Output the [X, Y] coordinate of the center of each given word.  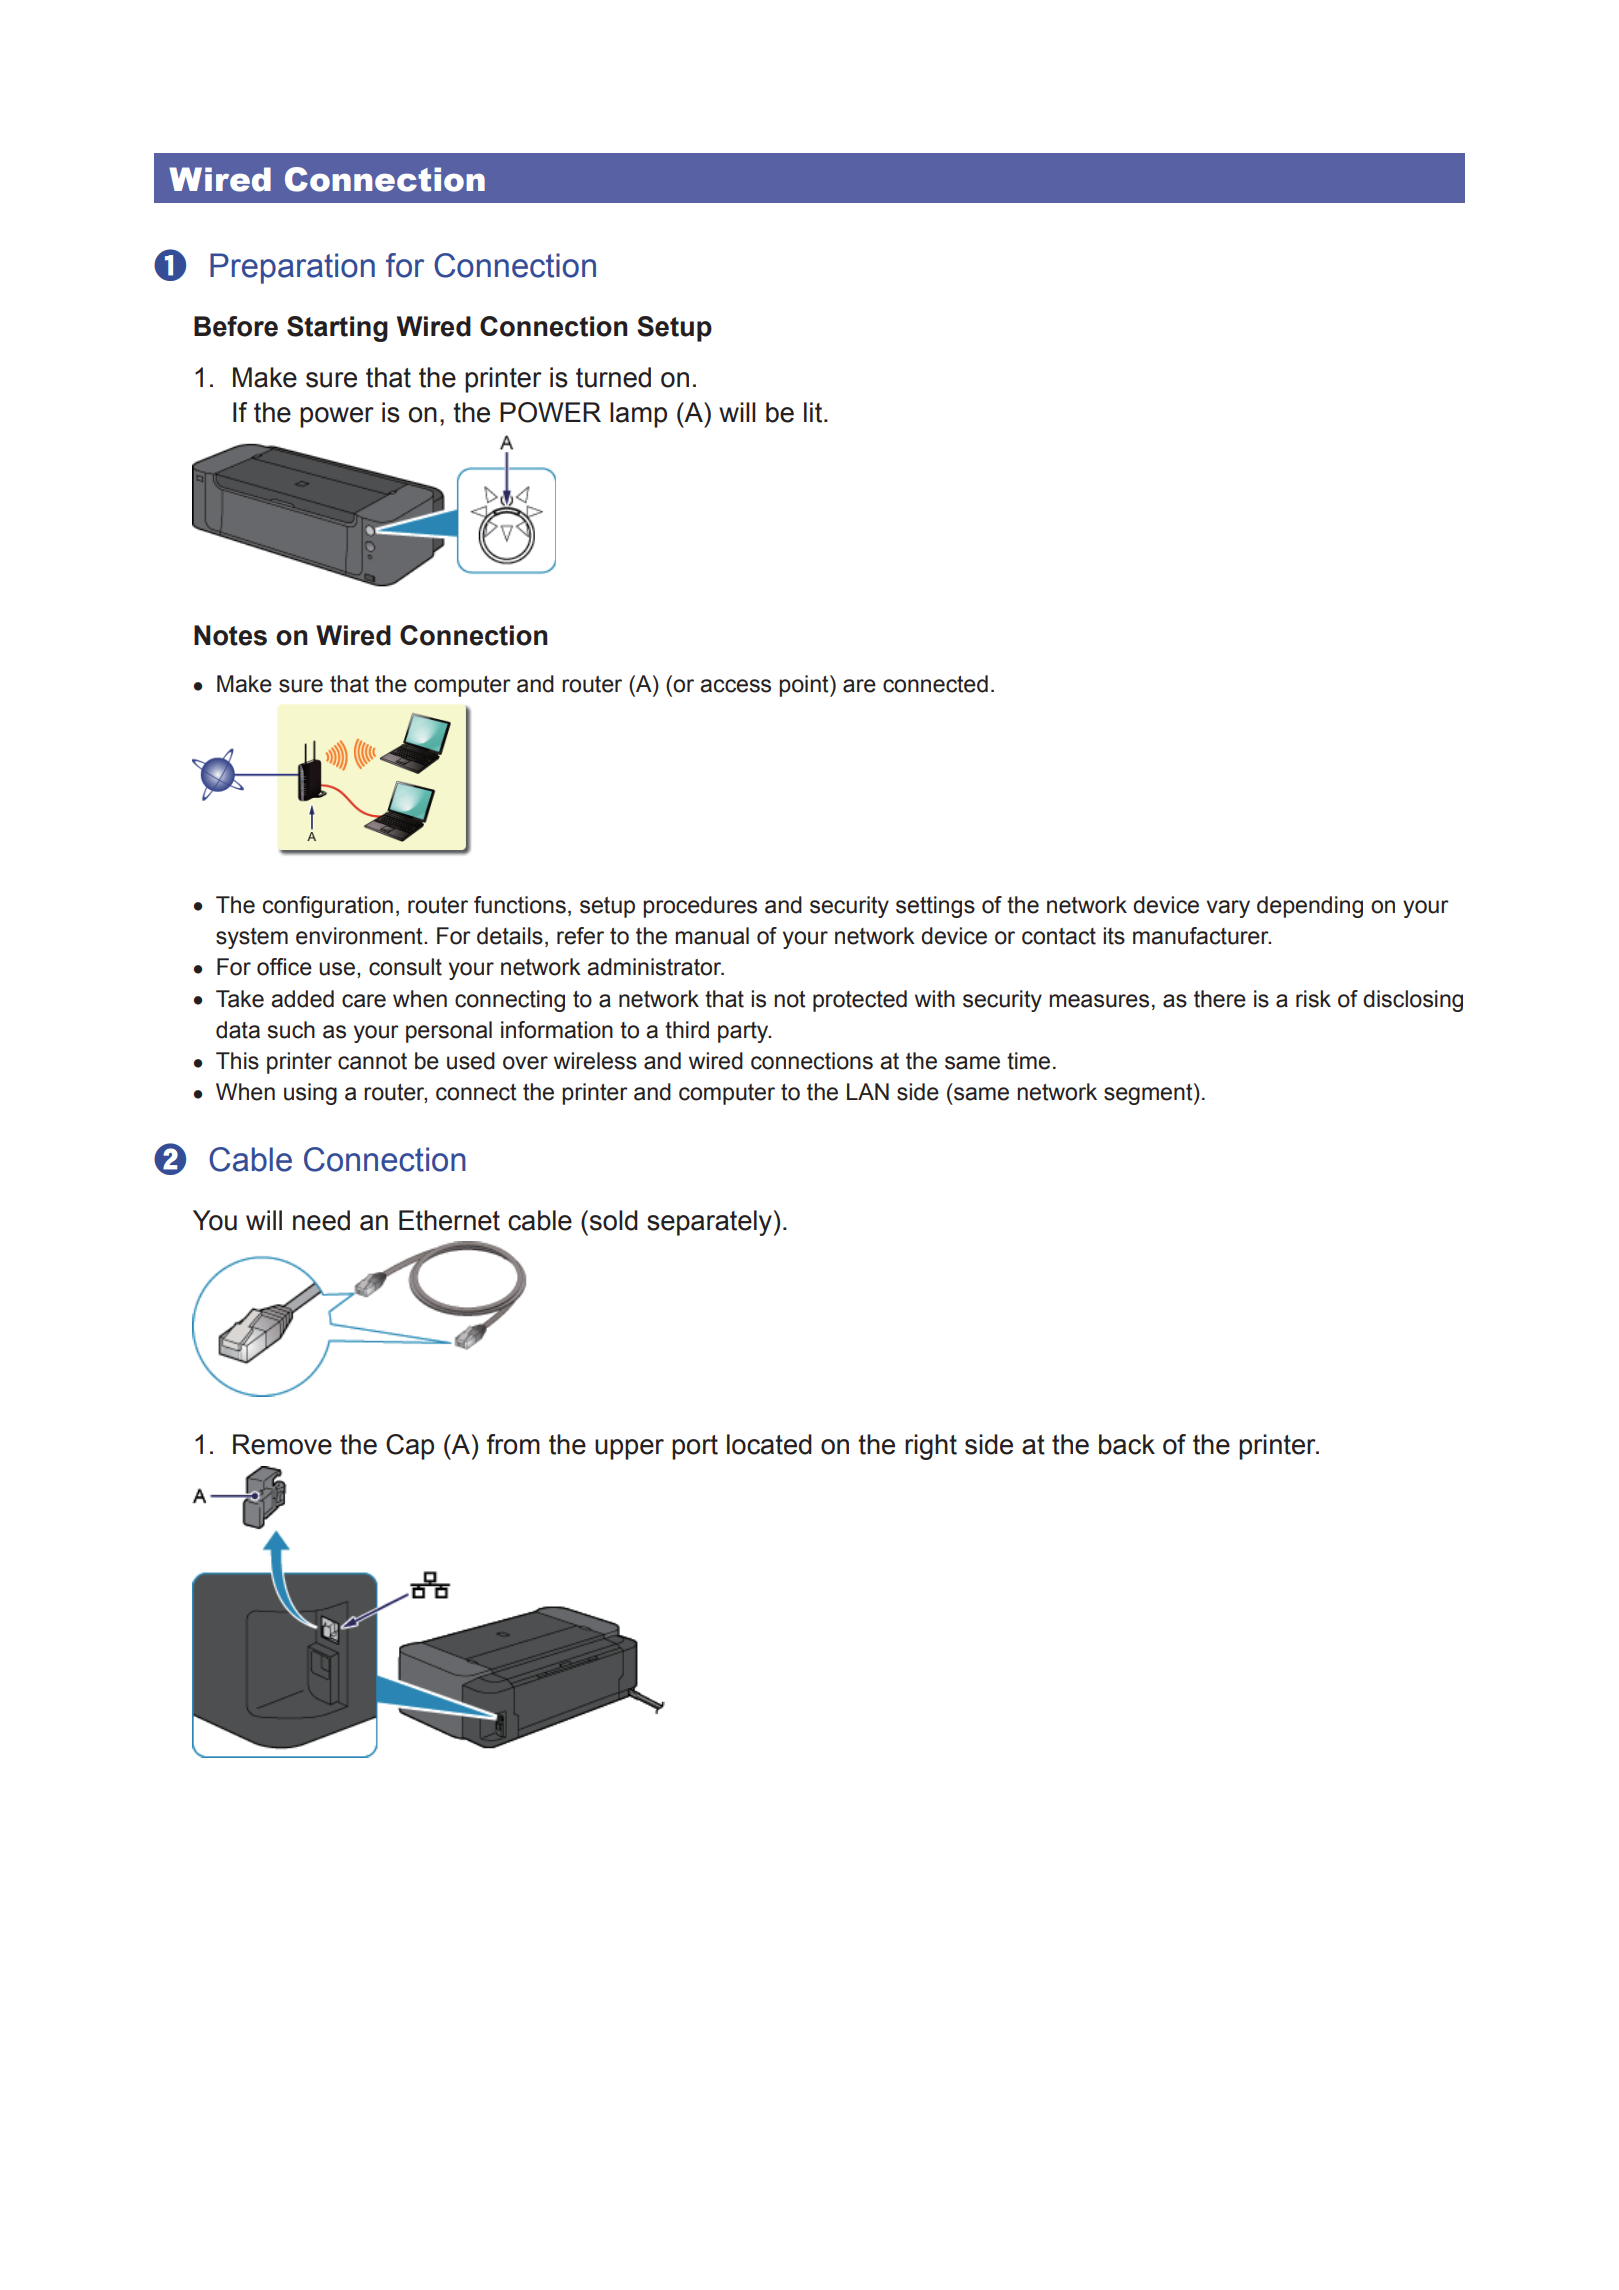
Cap [410, 1447]
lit [814, 412]
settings [935, 907]
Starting [337, 329]
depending [1310, 907]
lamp [638, 415]
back [1127, 1444]
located [769, 1444]
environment [360, 936]
